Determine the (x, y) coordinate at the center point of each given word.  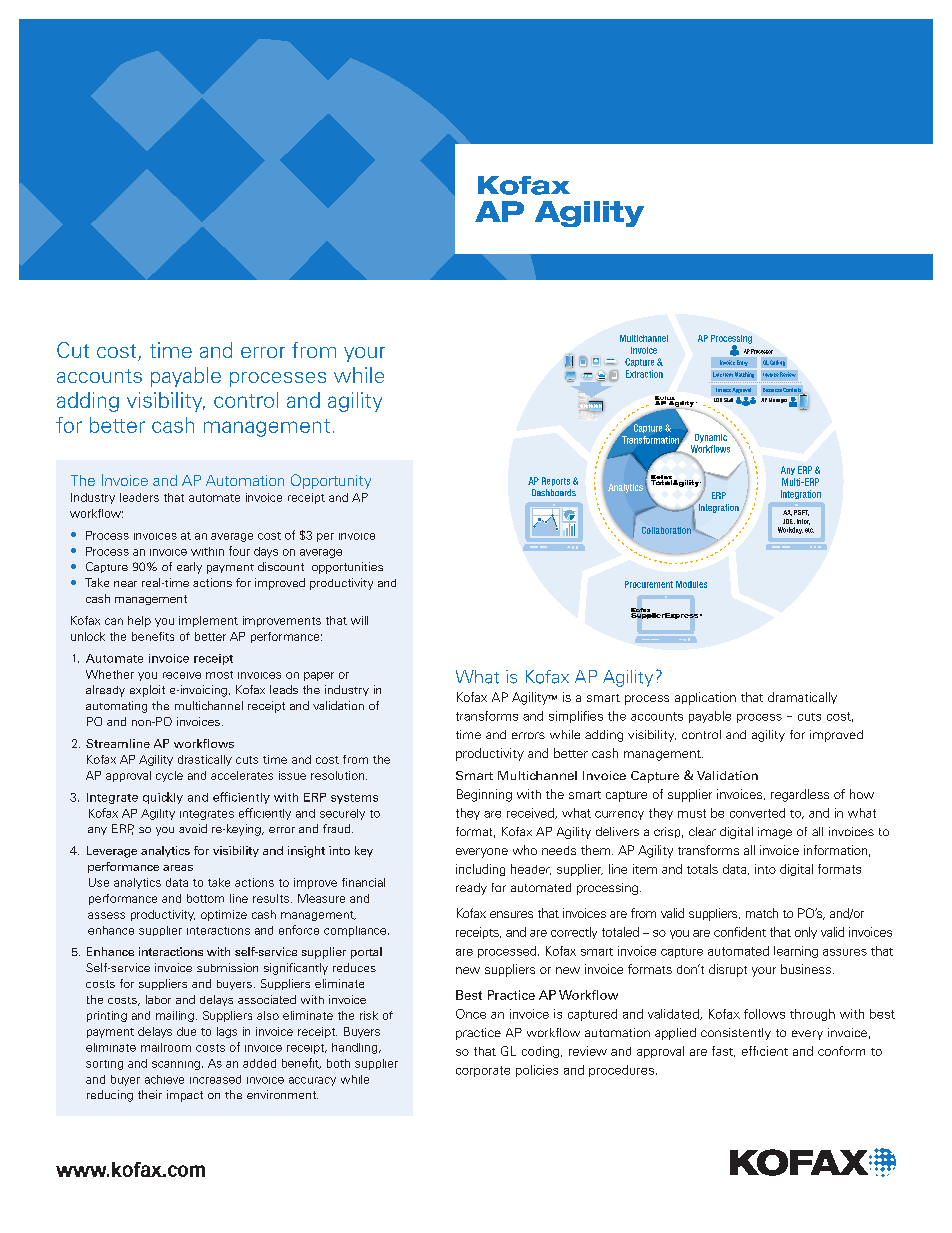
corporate (483, 1071)
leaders (139, 497)
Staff (728, 400)
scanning (176, 1065)
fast (723, 1051)
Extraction (644, 374)
